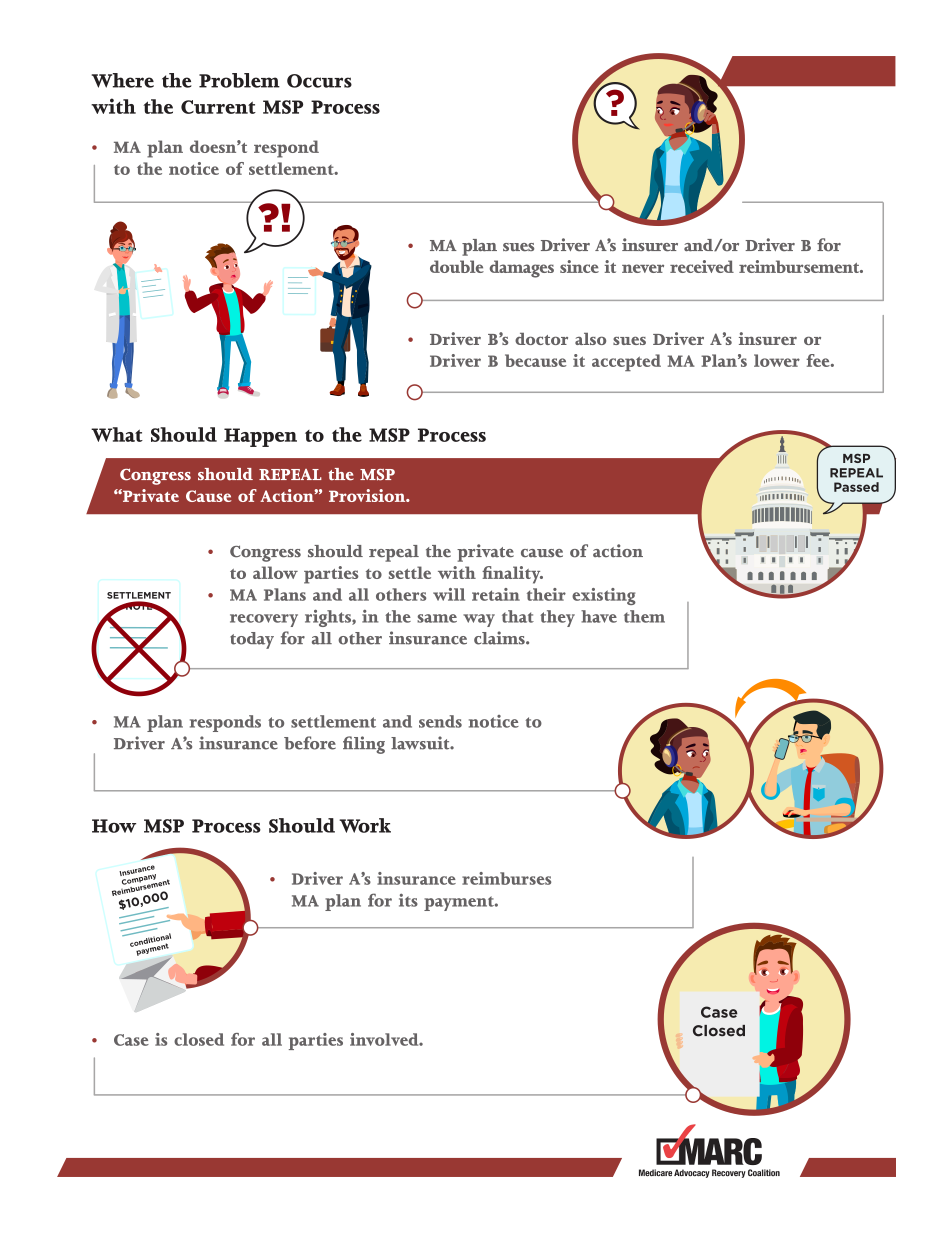 Image resolution: width=952 pixels, height=1233 pixels. I want to click on finality, so click(512, 575).
